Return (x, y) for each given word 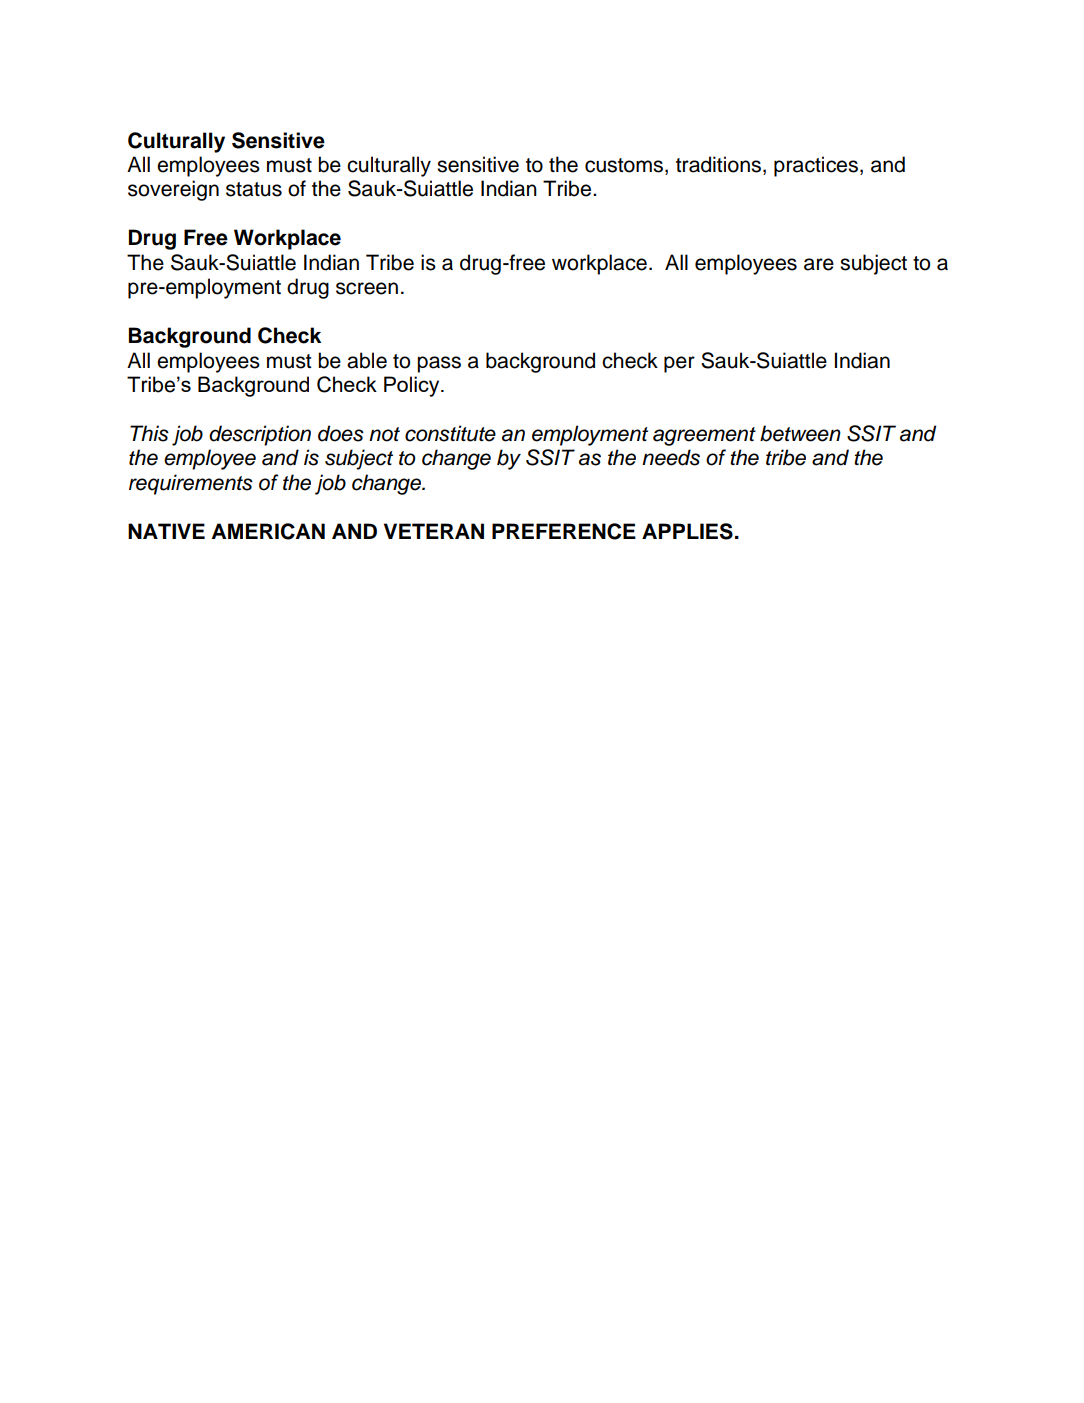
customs (625, 166)
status (254, 189)
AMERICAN (268, 531)
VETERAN (434, 531)
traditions (720, 165)
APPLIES (687, 531)
